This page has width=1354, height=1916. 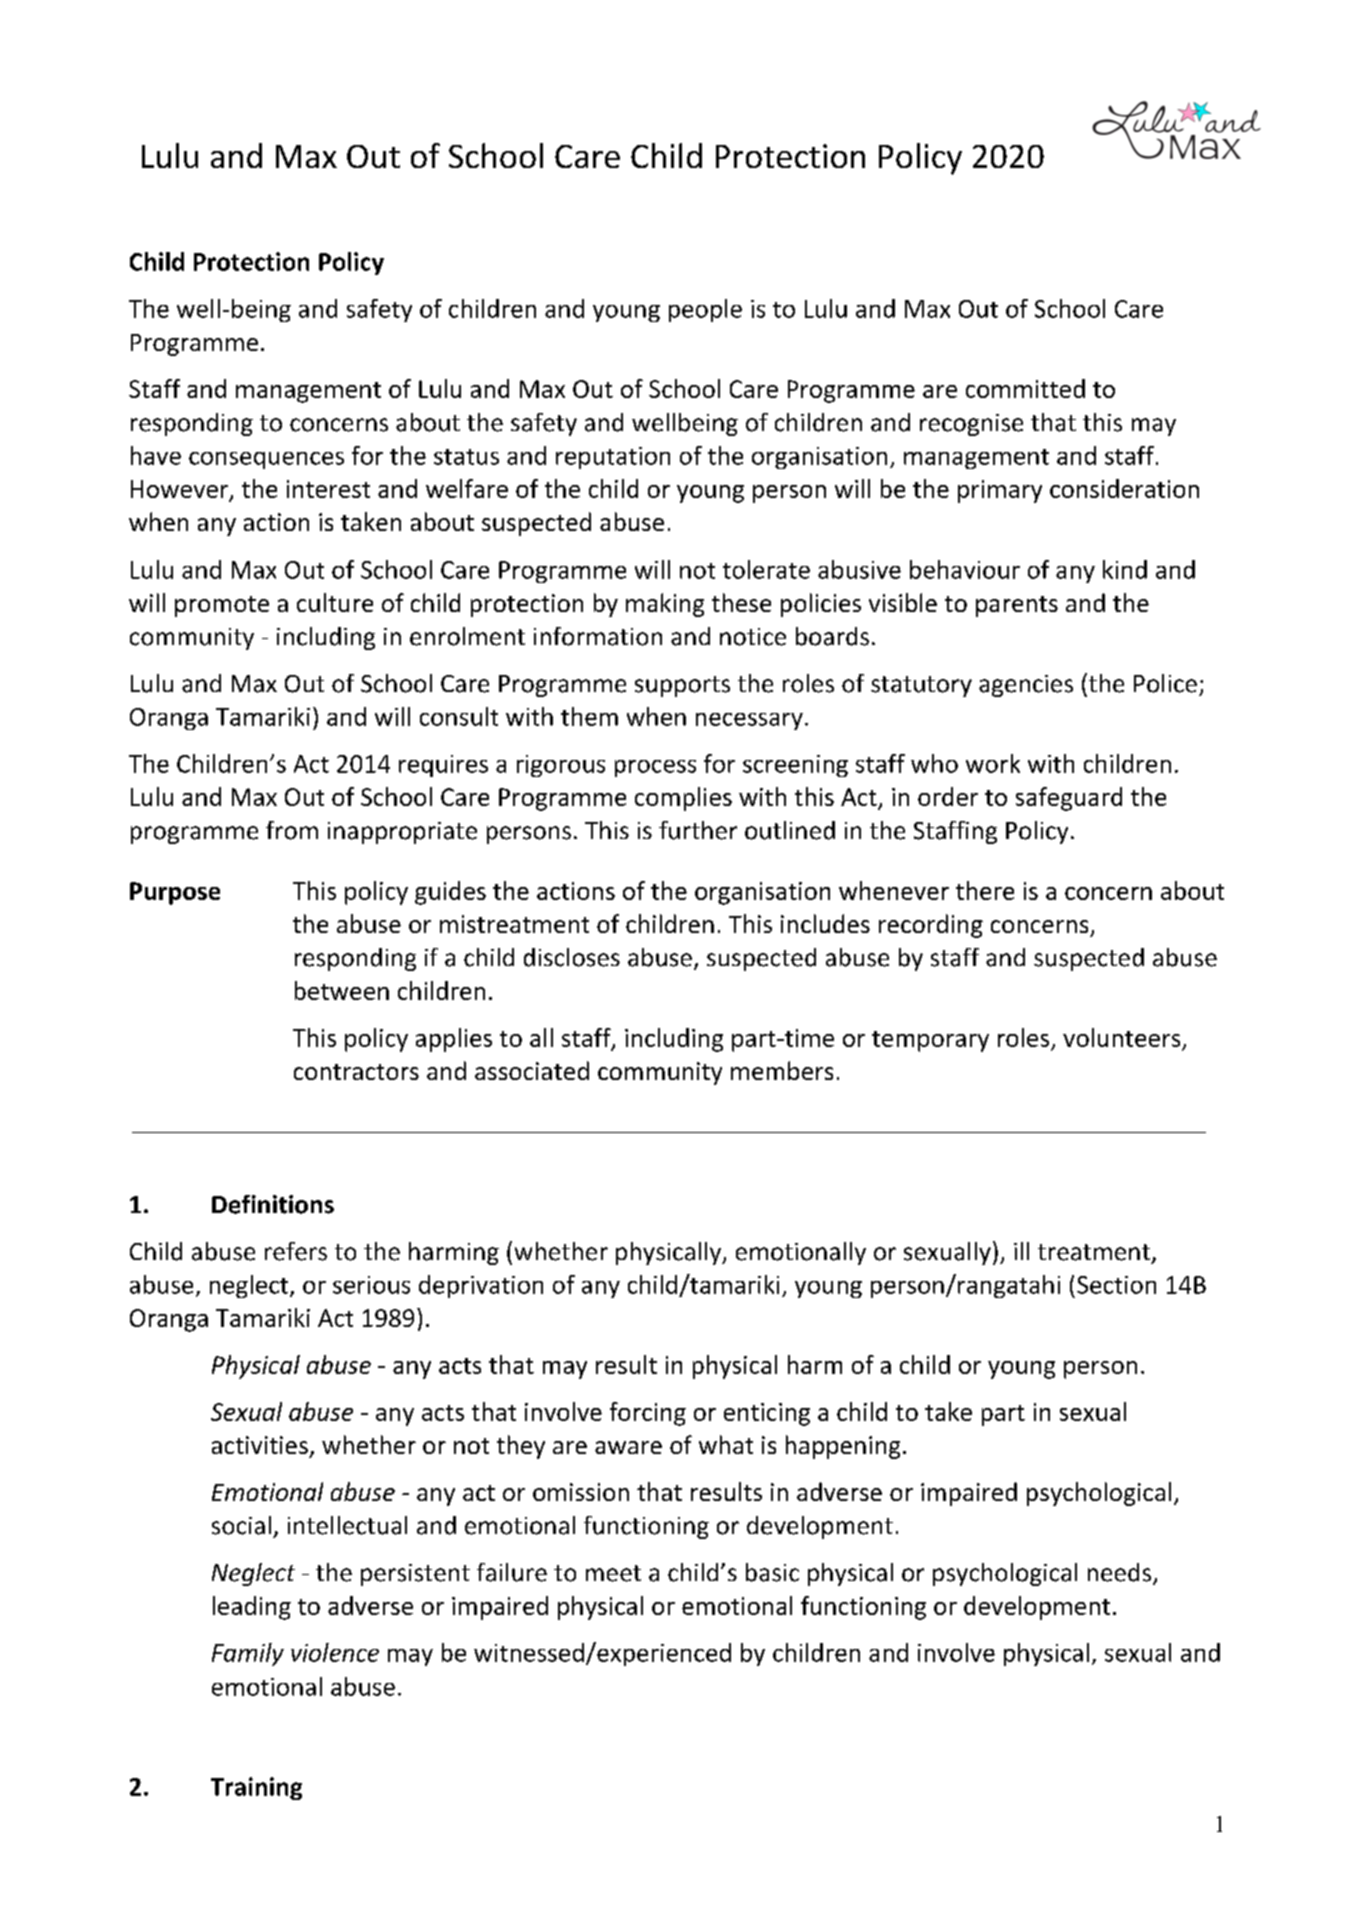 What do you see at coordinates (296, 1251) in the page?
I see `refers` at bounding box center [296, 1251].
